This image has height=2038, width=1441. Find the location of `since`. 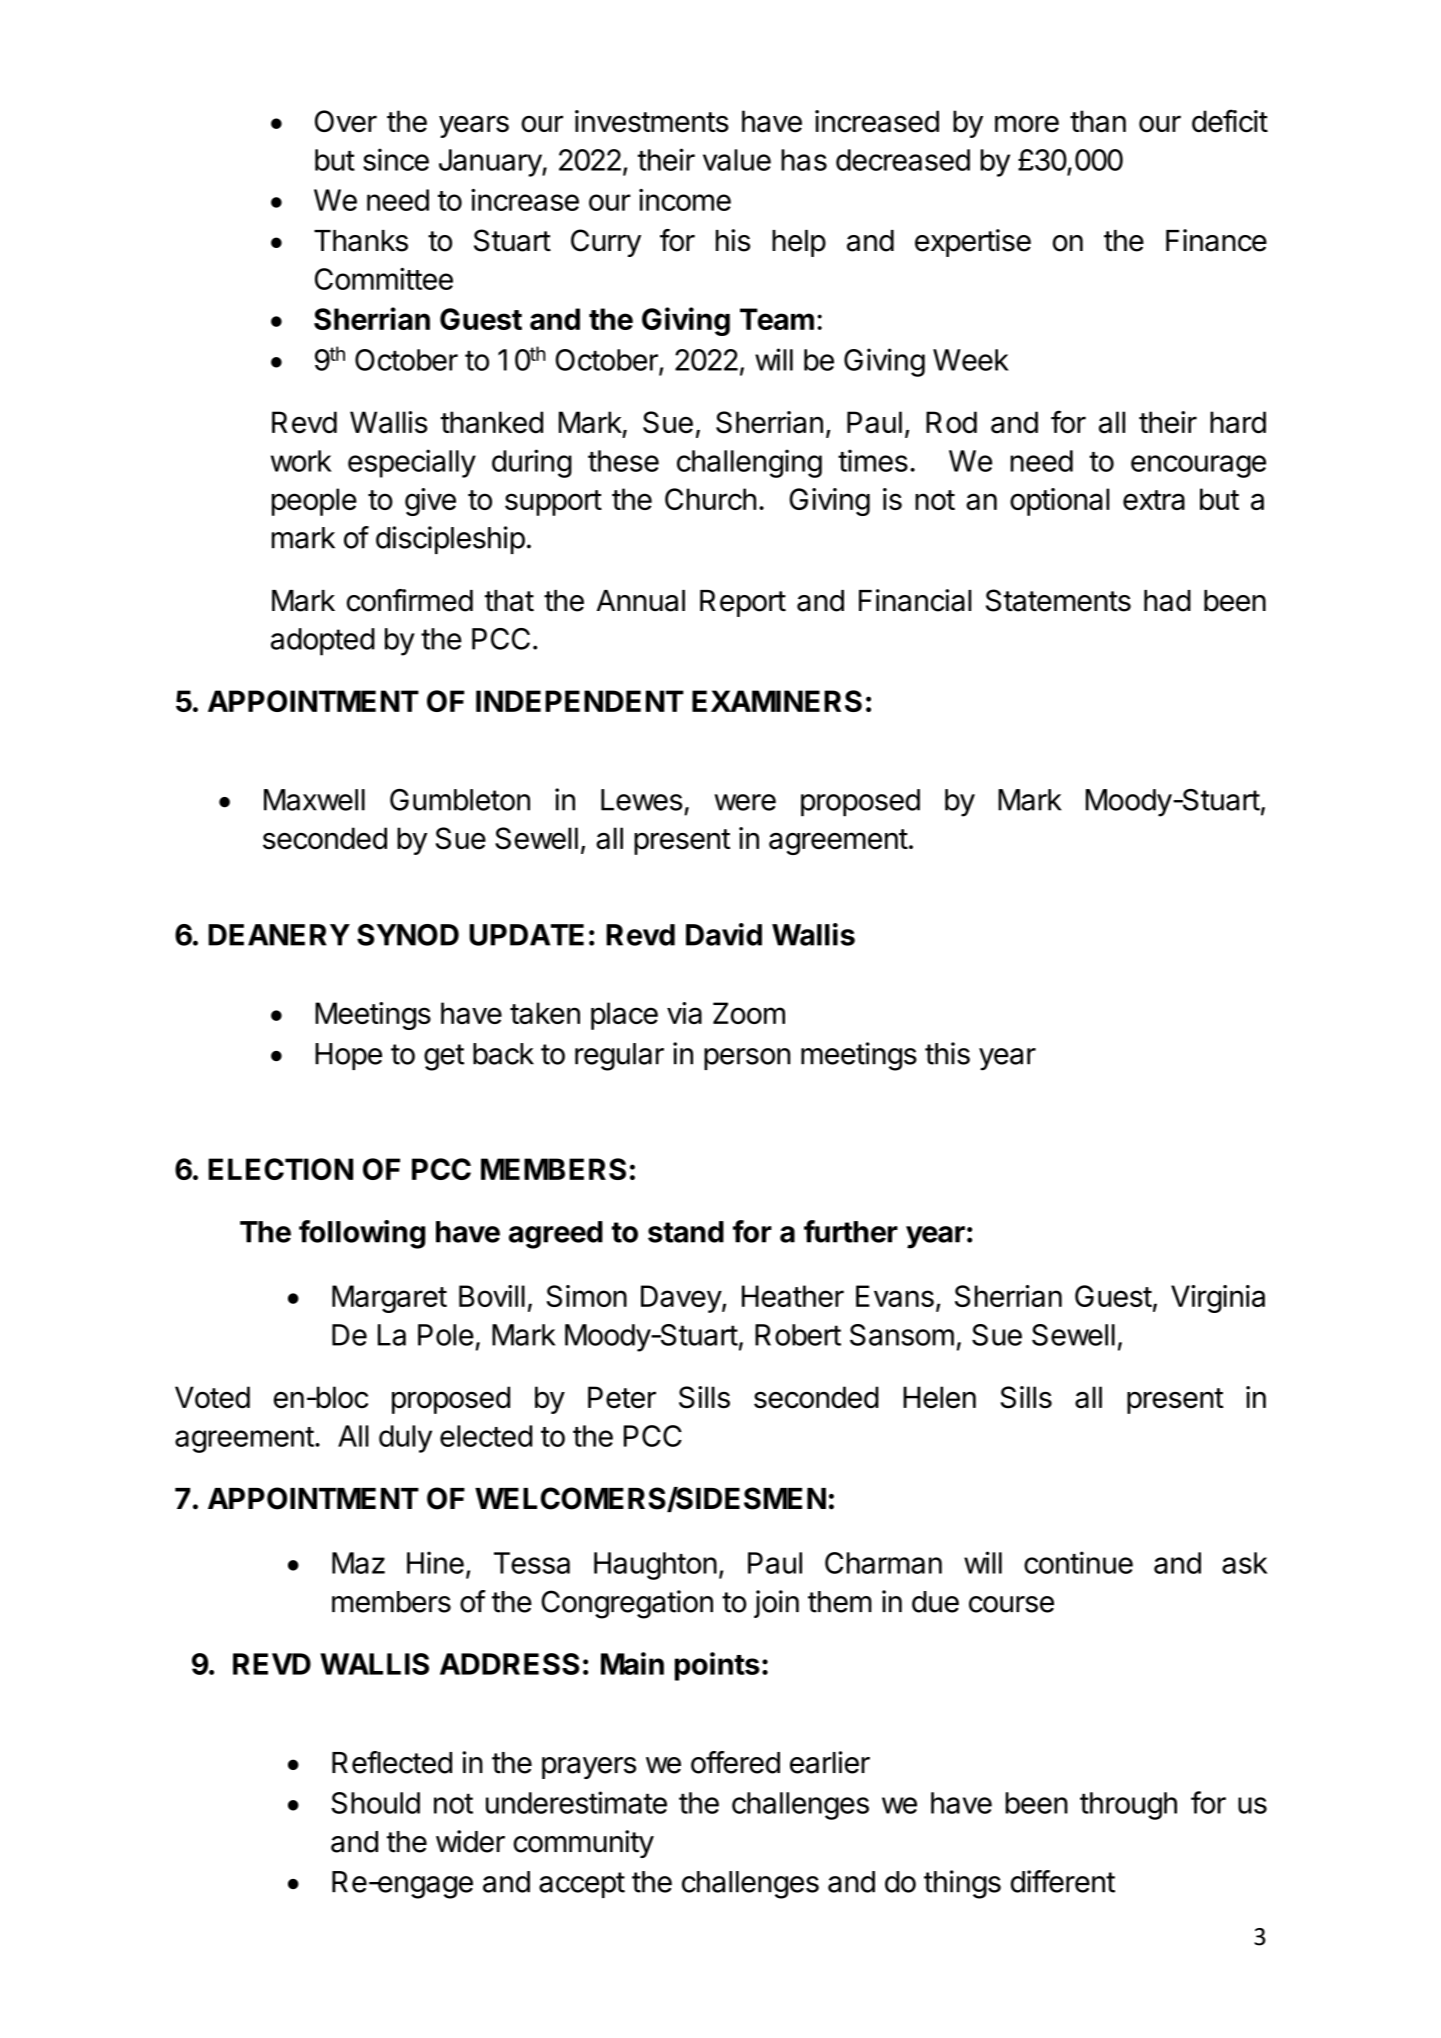

since is located at coordinates (396, 159).
